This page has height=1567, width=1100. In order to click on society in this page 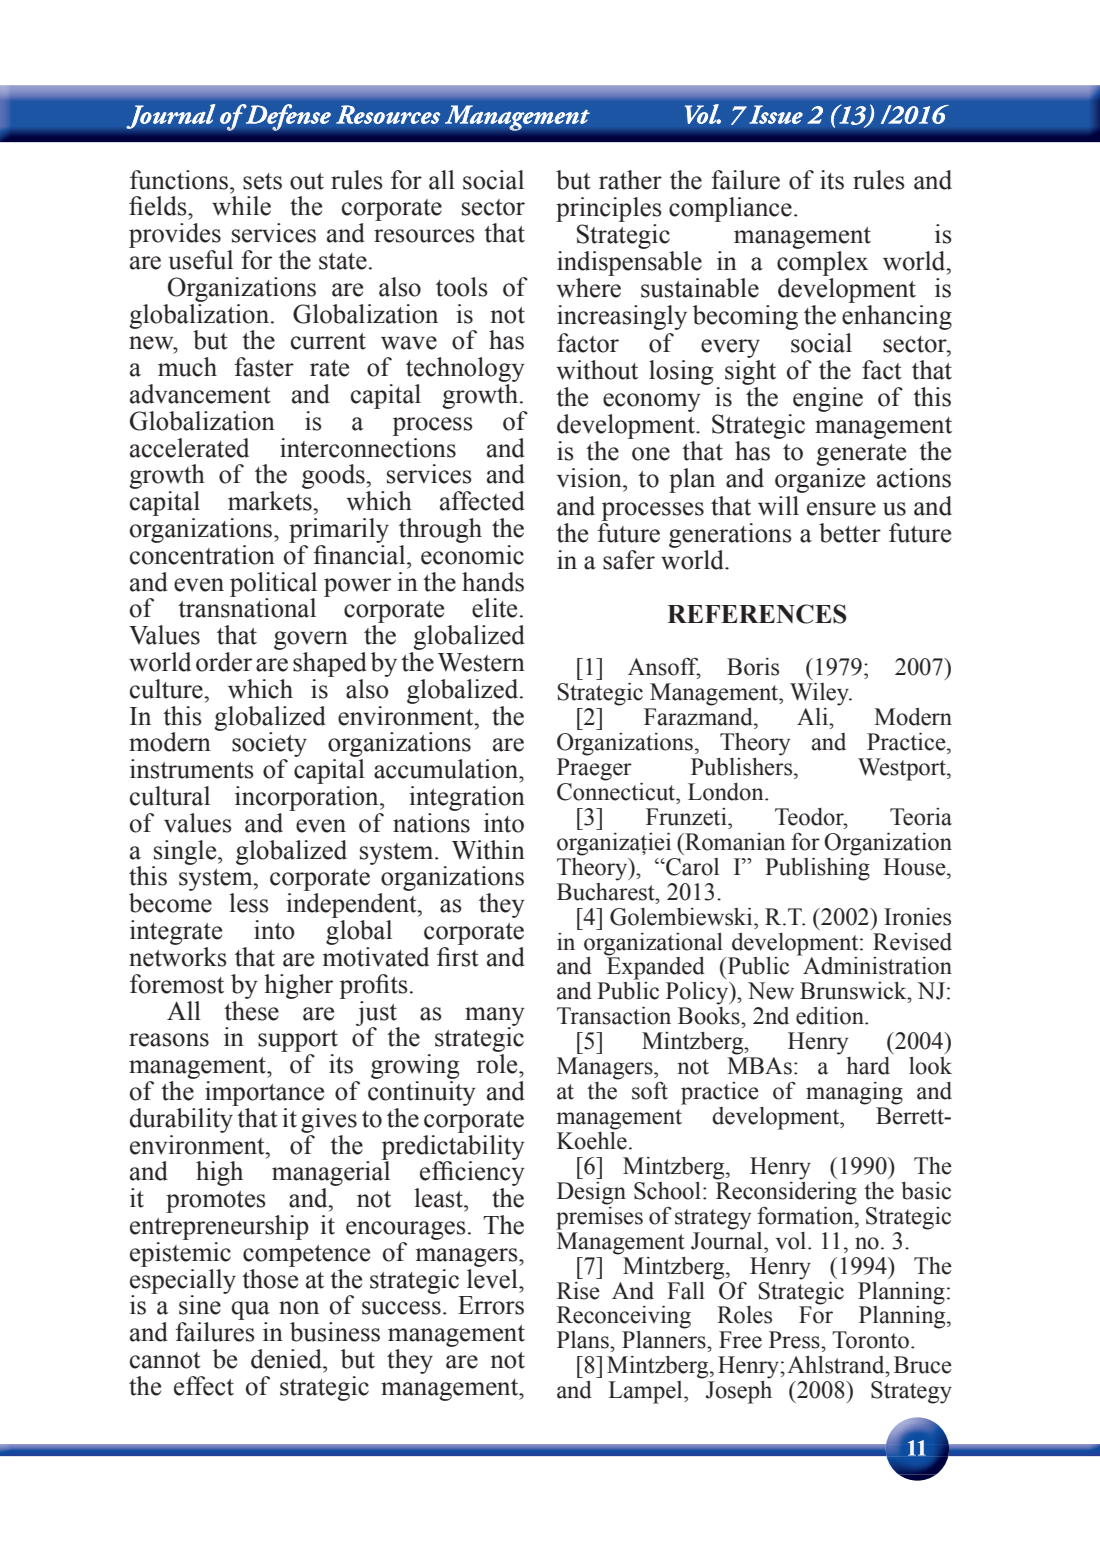, I will do `click(269, 746)`.
